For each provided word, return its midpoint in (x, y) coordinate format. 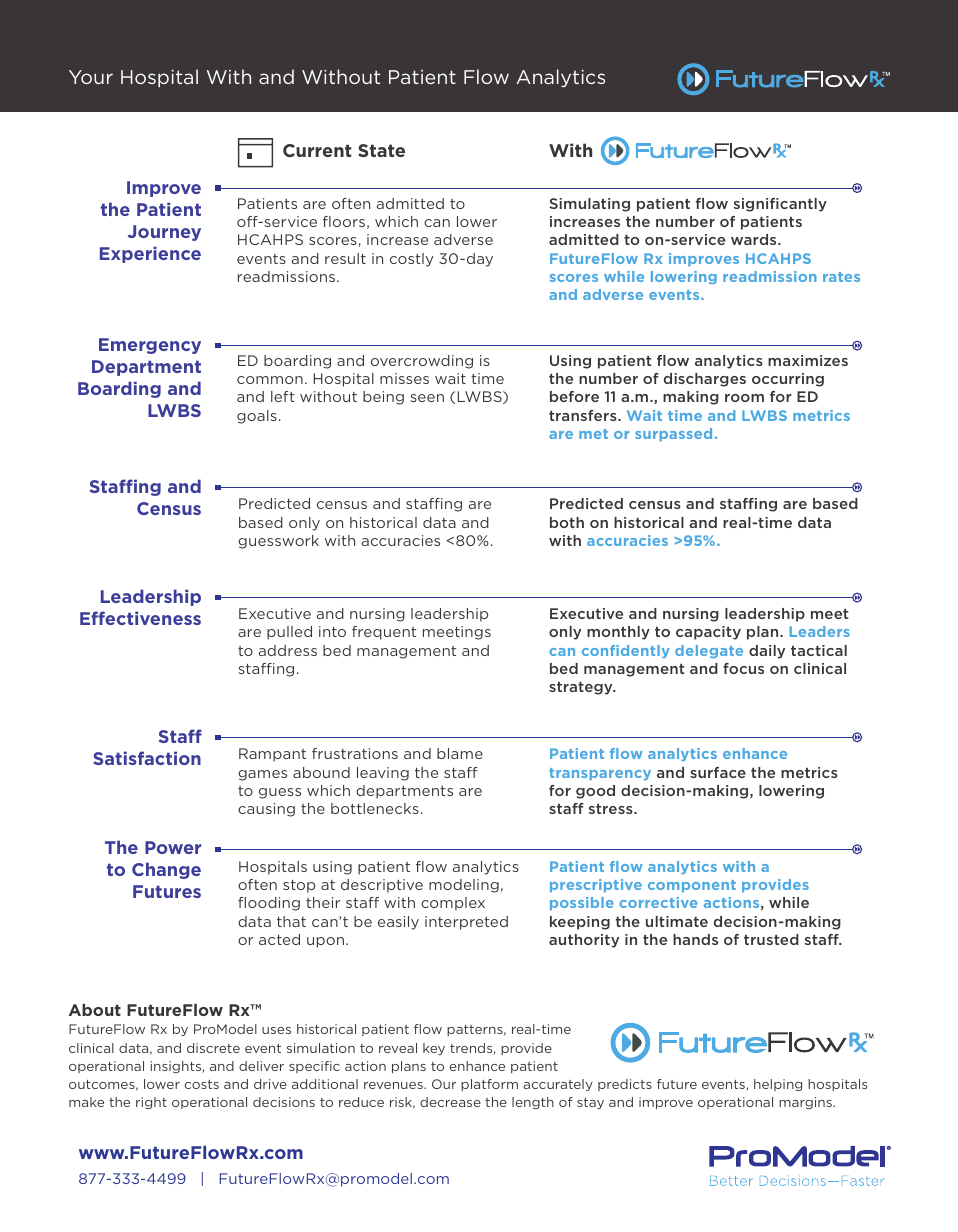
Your (91, 77)
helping (778, 1085)
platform (489, 1085)
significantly (780, 205)
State (381, 150)
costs (202, 1084)
